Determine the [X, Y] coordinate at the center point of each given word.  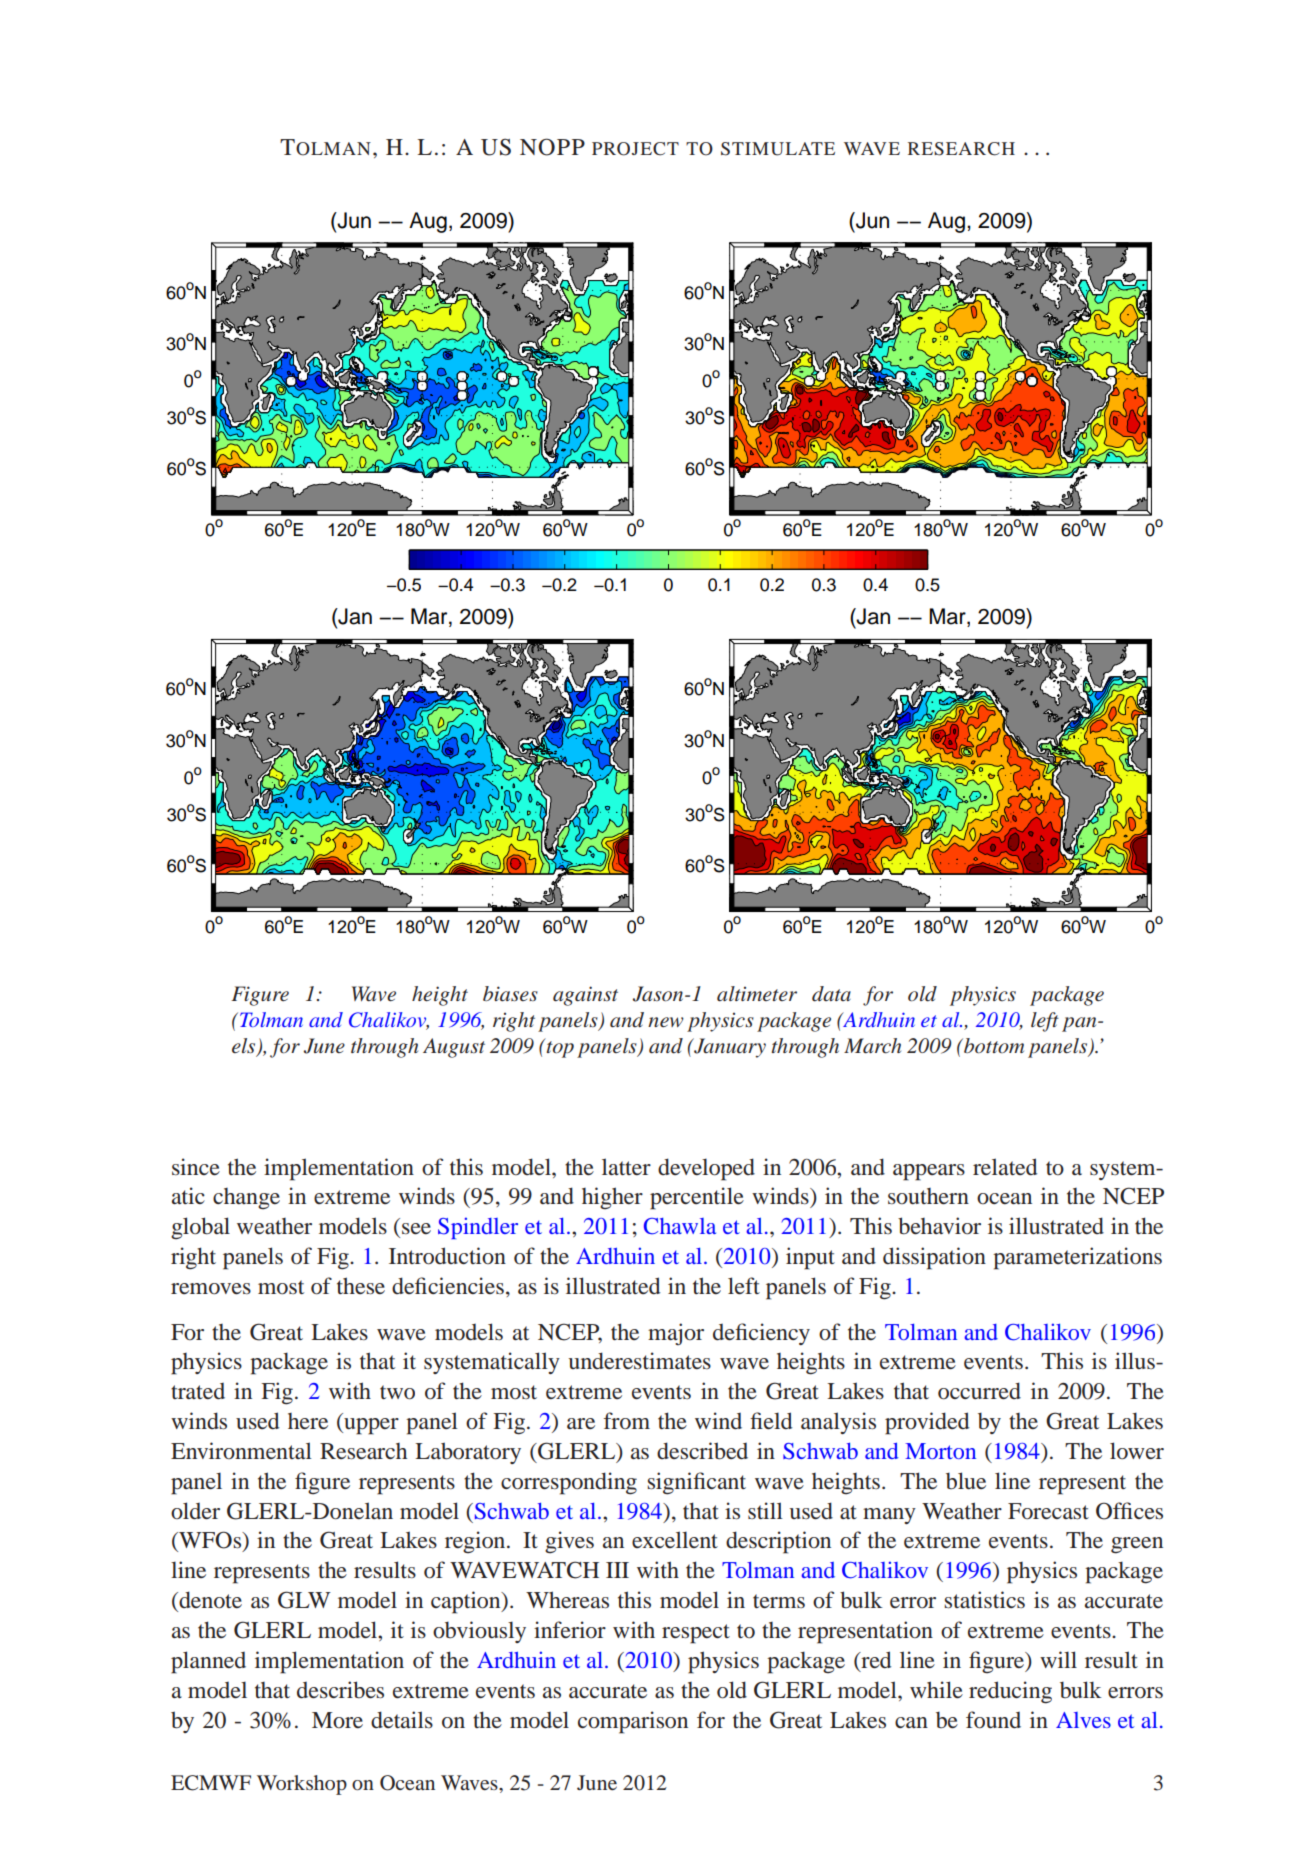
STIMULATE [778, 149]
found [993, 1720]
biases [510, 993]
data [831, 994]
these [361, 1286]
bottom [993, 1046]
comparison [633, 1722]
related [1005, 1167]
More [337, 1720]
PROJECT [635, 149]
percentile [697, 1198]
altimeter [757, 993]
